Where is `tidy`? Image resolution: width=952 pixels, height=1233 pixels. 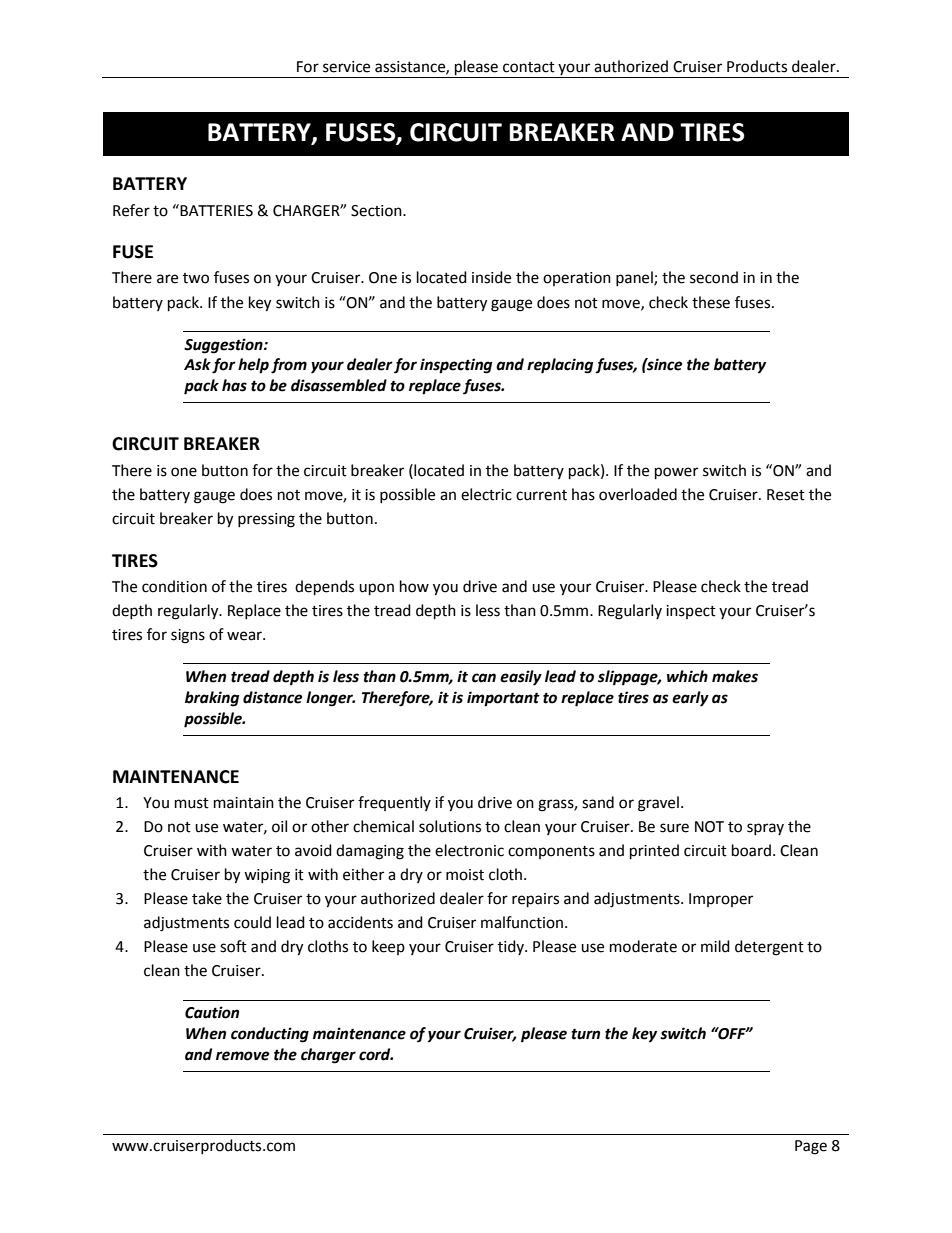
tidy is located at coordinates (512, 947).
